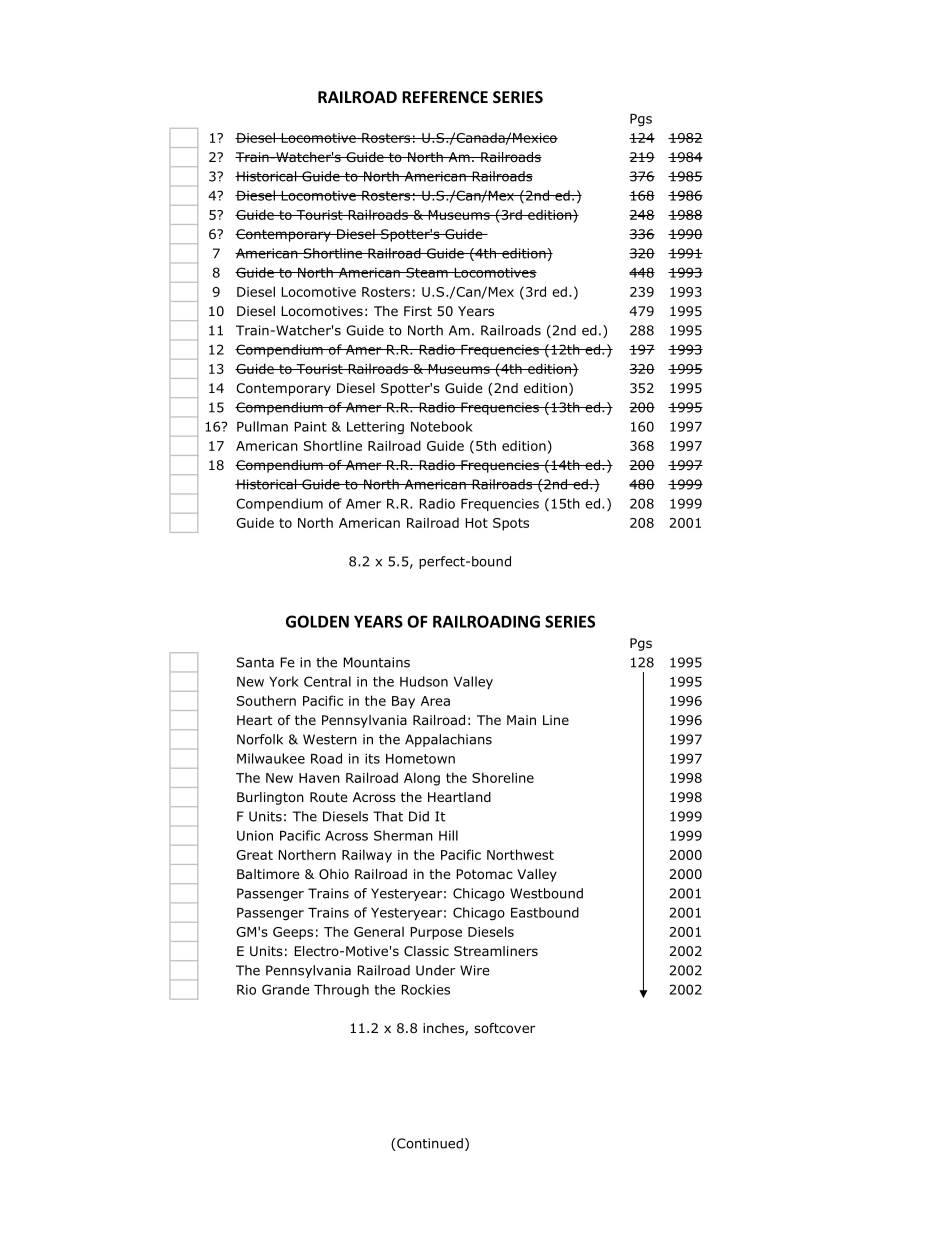 The height and width of the screenshot is (1233, 952). Describe the element at coordinates (448, 740) in the screenshot. I see `Appalachians` at that location.
